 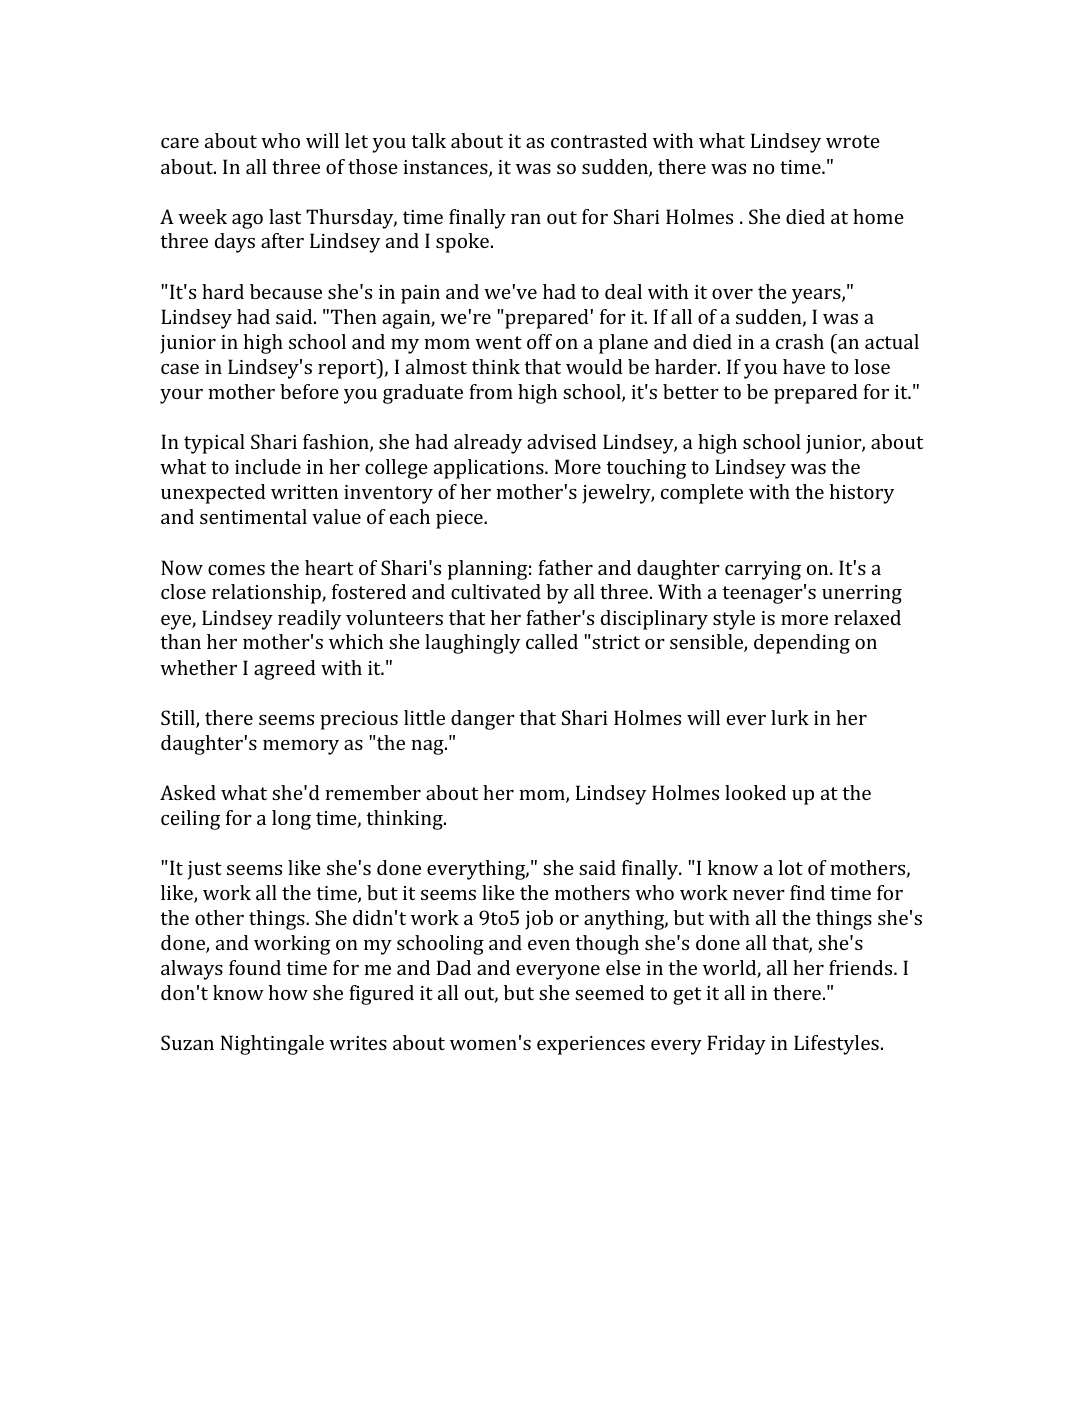 I want to click on wrote, so click(x=853, y=141).
